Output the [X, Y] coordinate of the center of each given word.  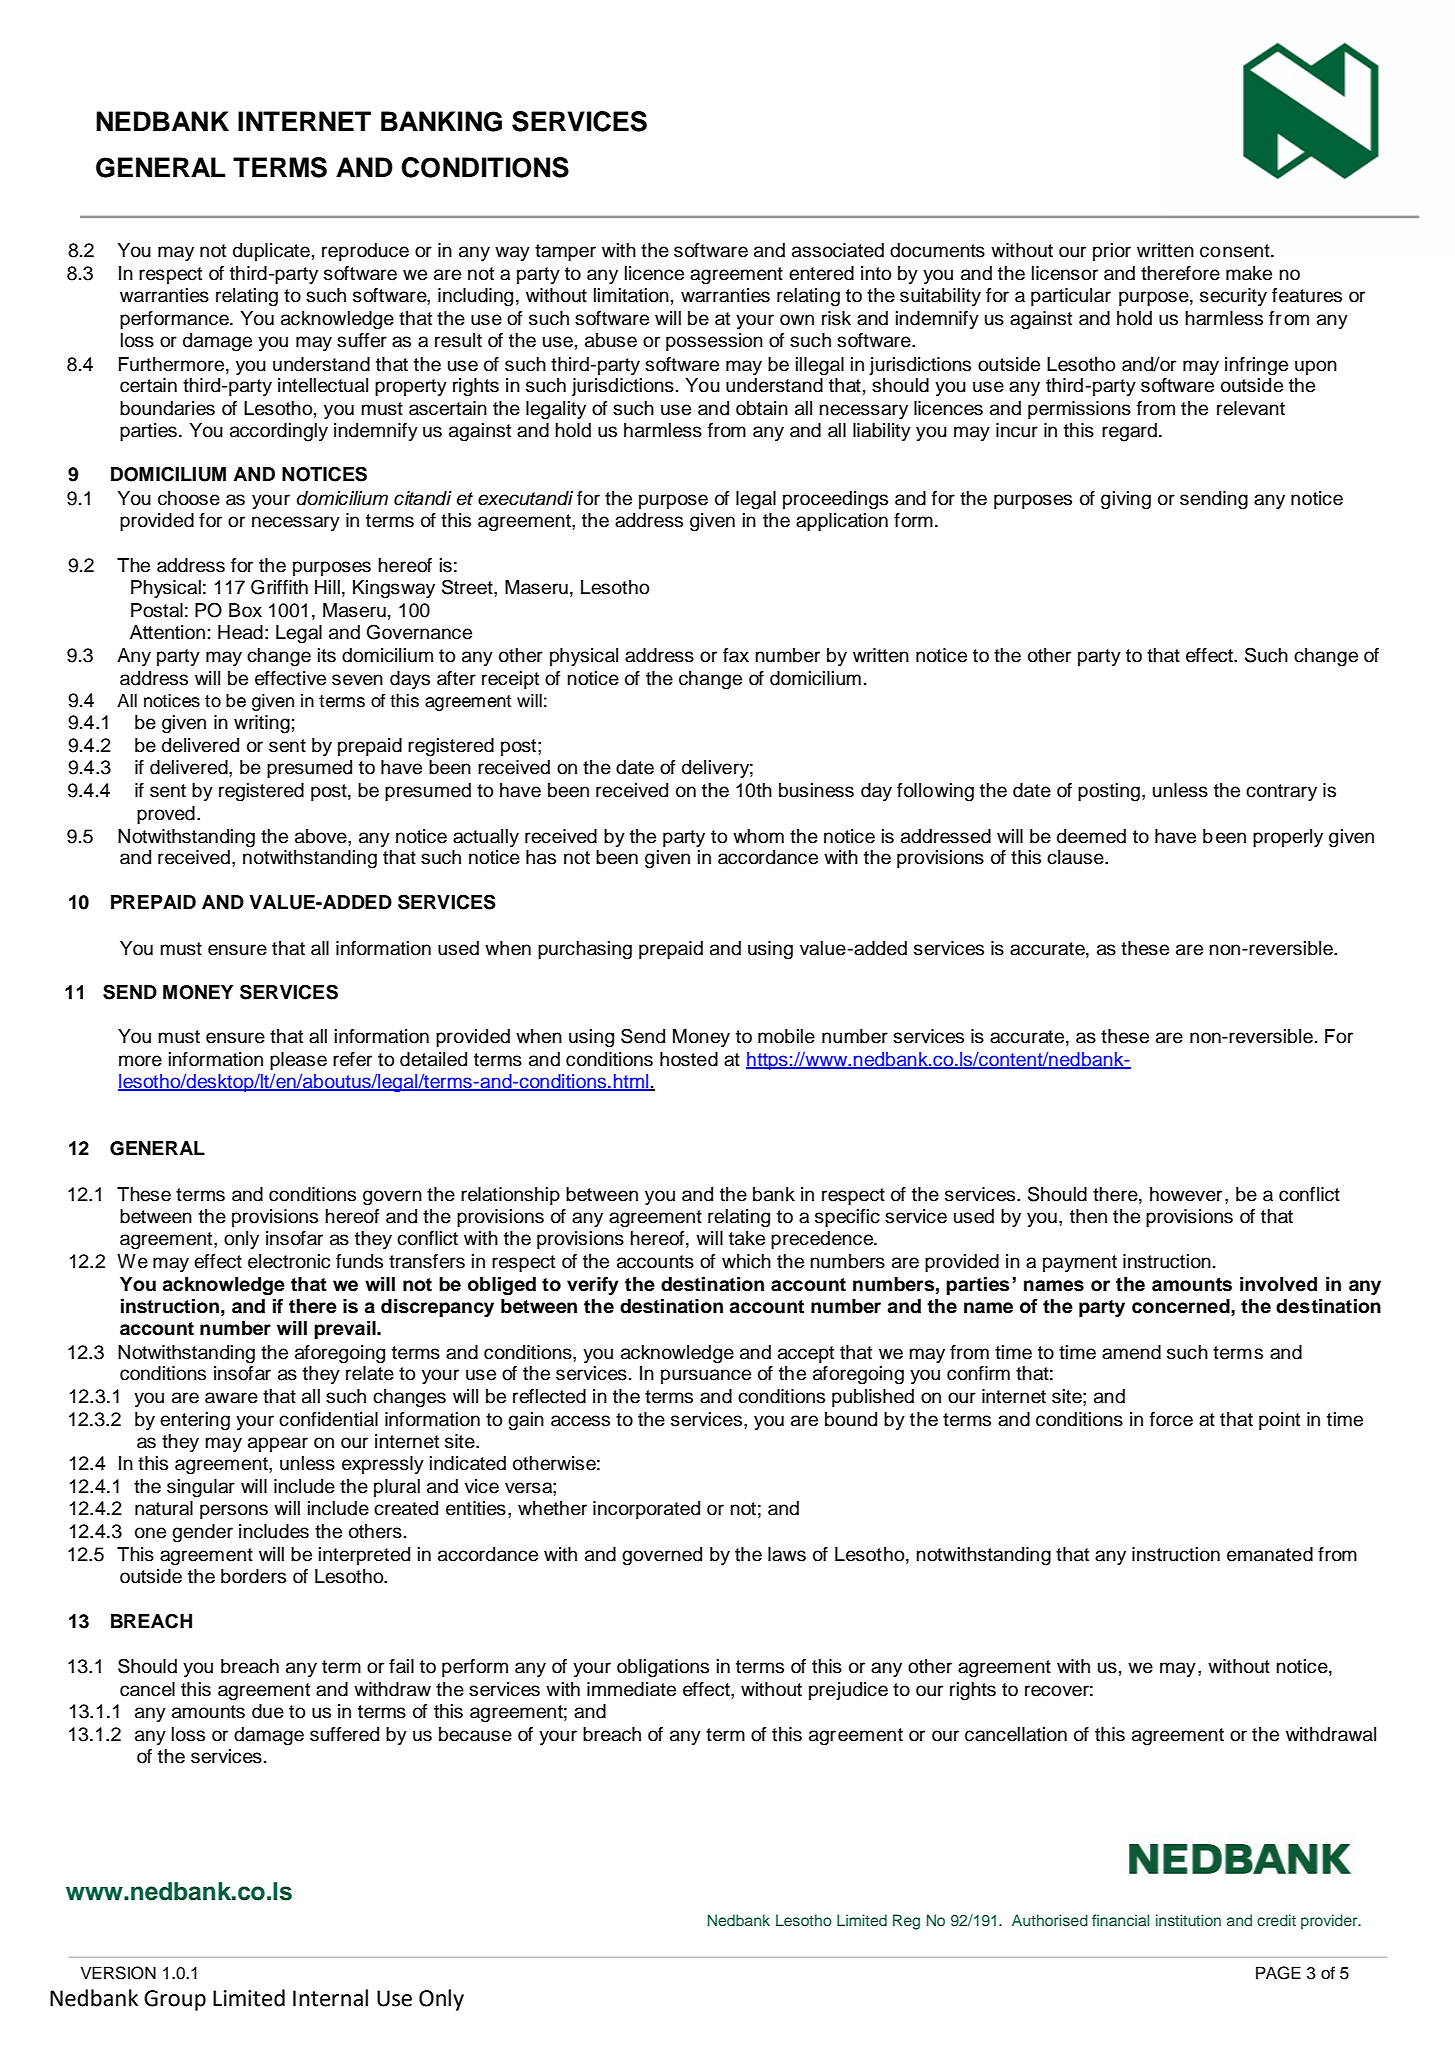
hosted [689, 1059]
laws [787, 1554]
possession [714, 342]
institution [1188, 1920]
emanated [1270, 1554]
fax [736, 655]
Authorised [1050, 1920]
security [1233, 297]
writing [262, 724]
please [298, 1061]
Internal [330, 1998]
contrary [1281, 792]
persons [234, 1511]
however [1186, 1194]
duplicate [271, 252]
